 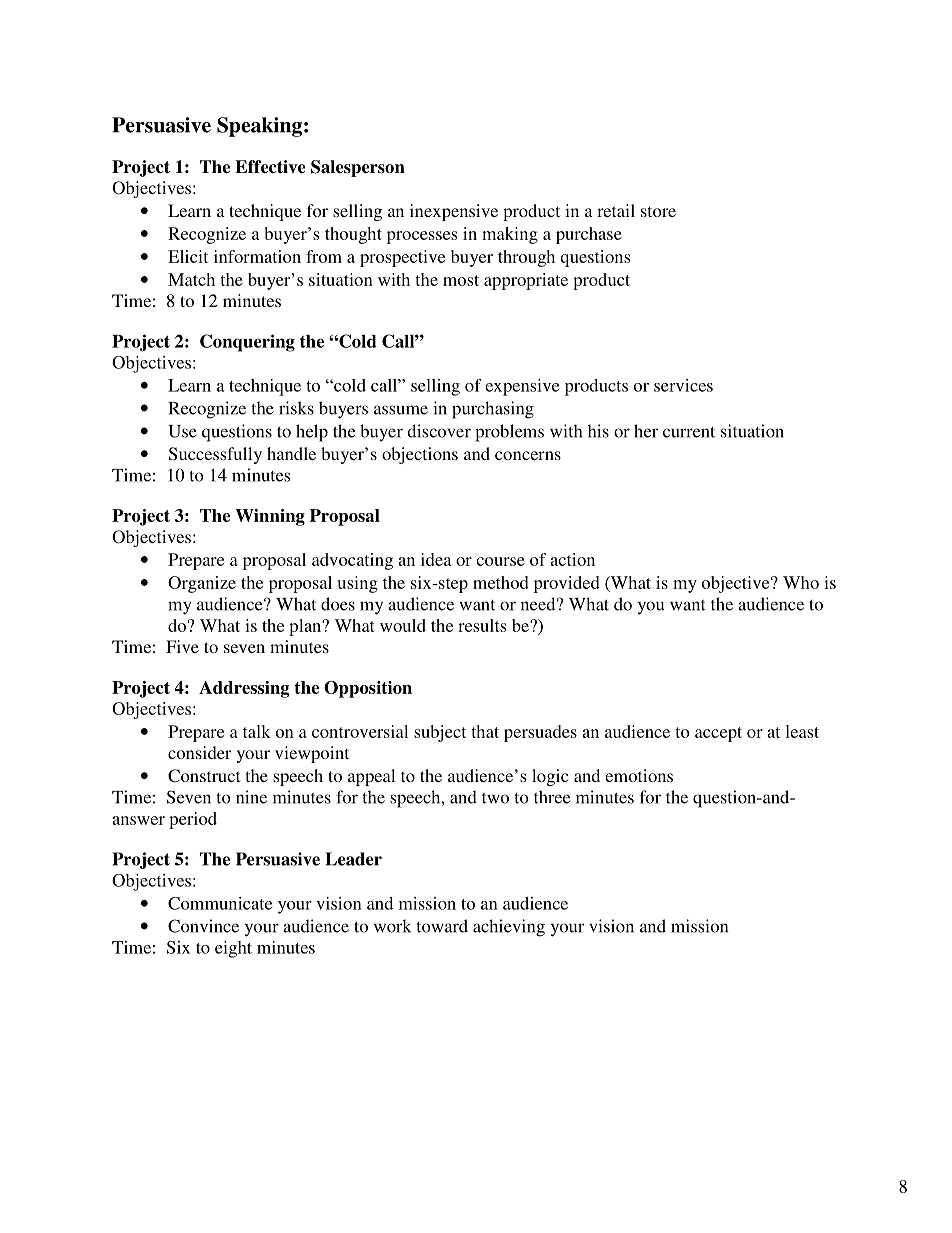 I want to click on handle, so click(x=291, y=453).
